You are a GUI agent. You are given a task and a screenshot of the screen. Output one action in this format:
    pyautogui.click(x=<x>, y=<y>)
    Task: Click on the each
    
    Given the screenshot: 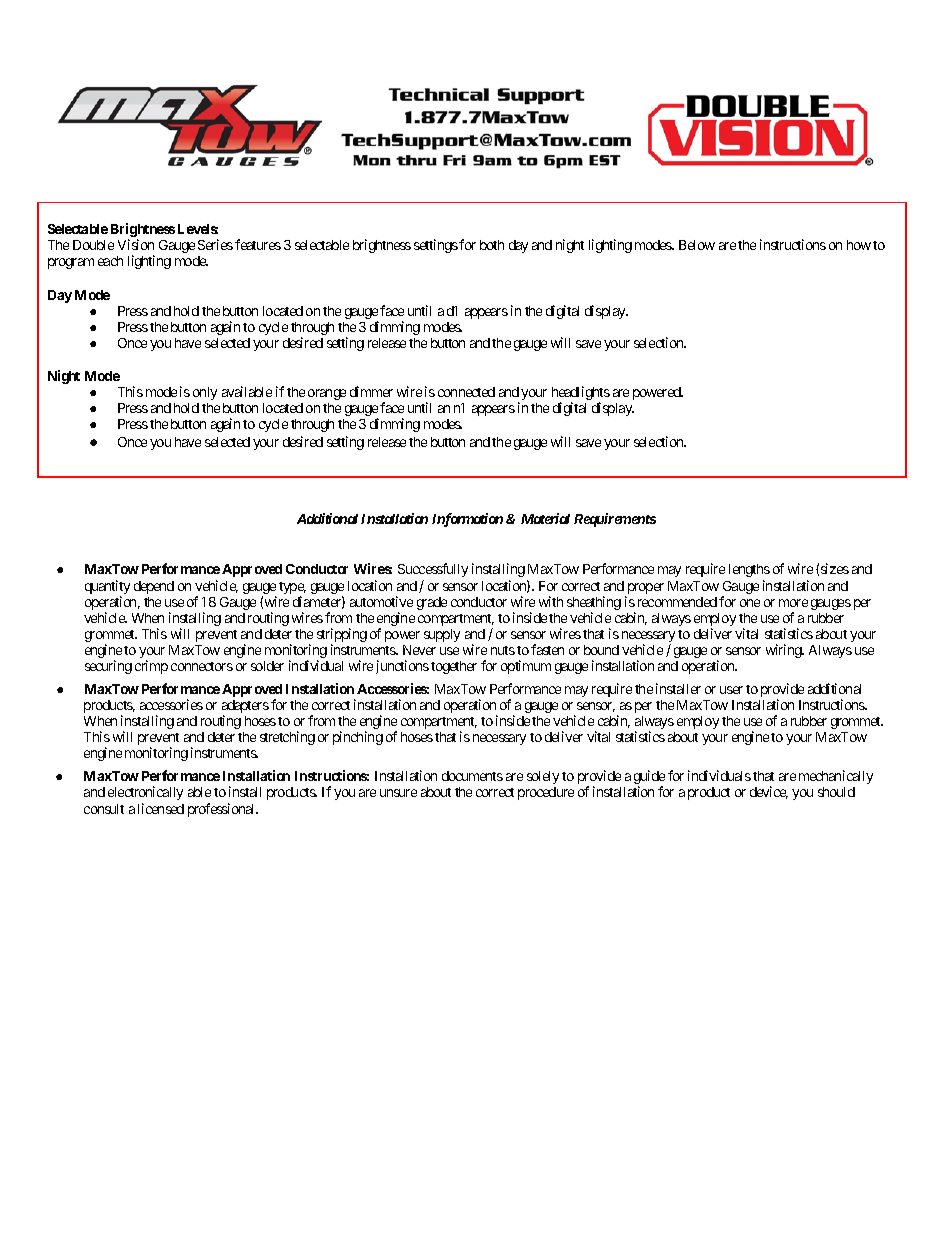 What is the action you would take?
    pyautogui.click(x=110, y=261)
